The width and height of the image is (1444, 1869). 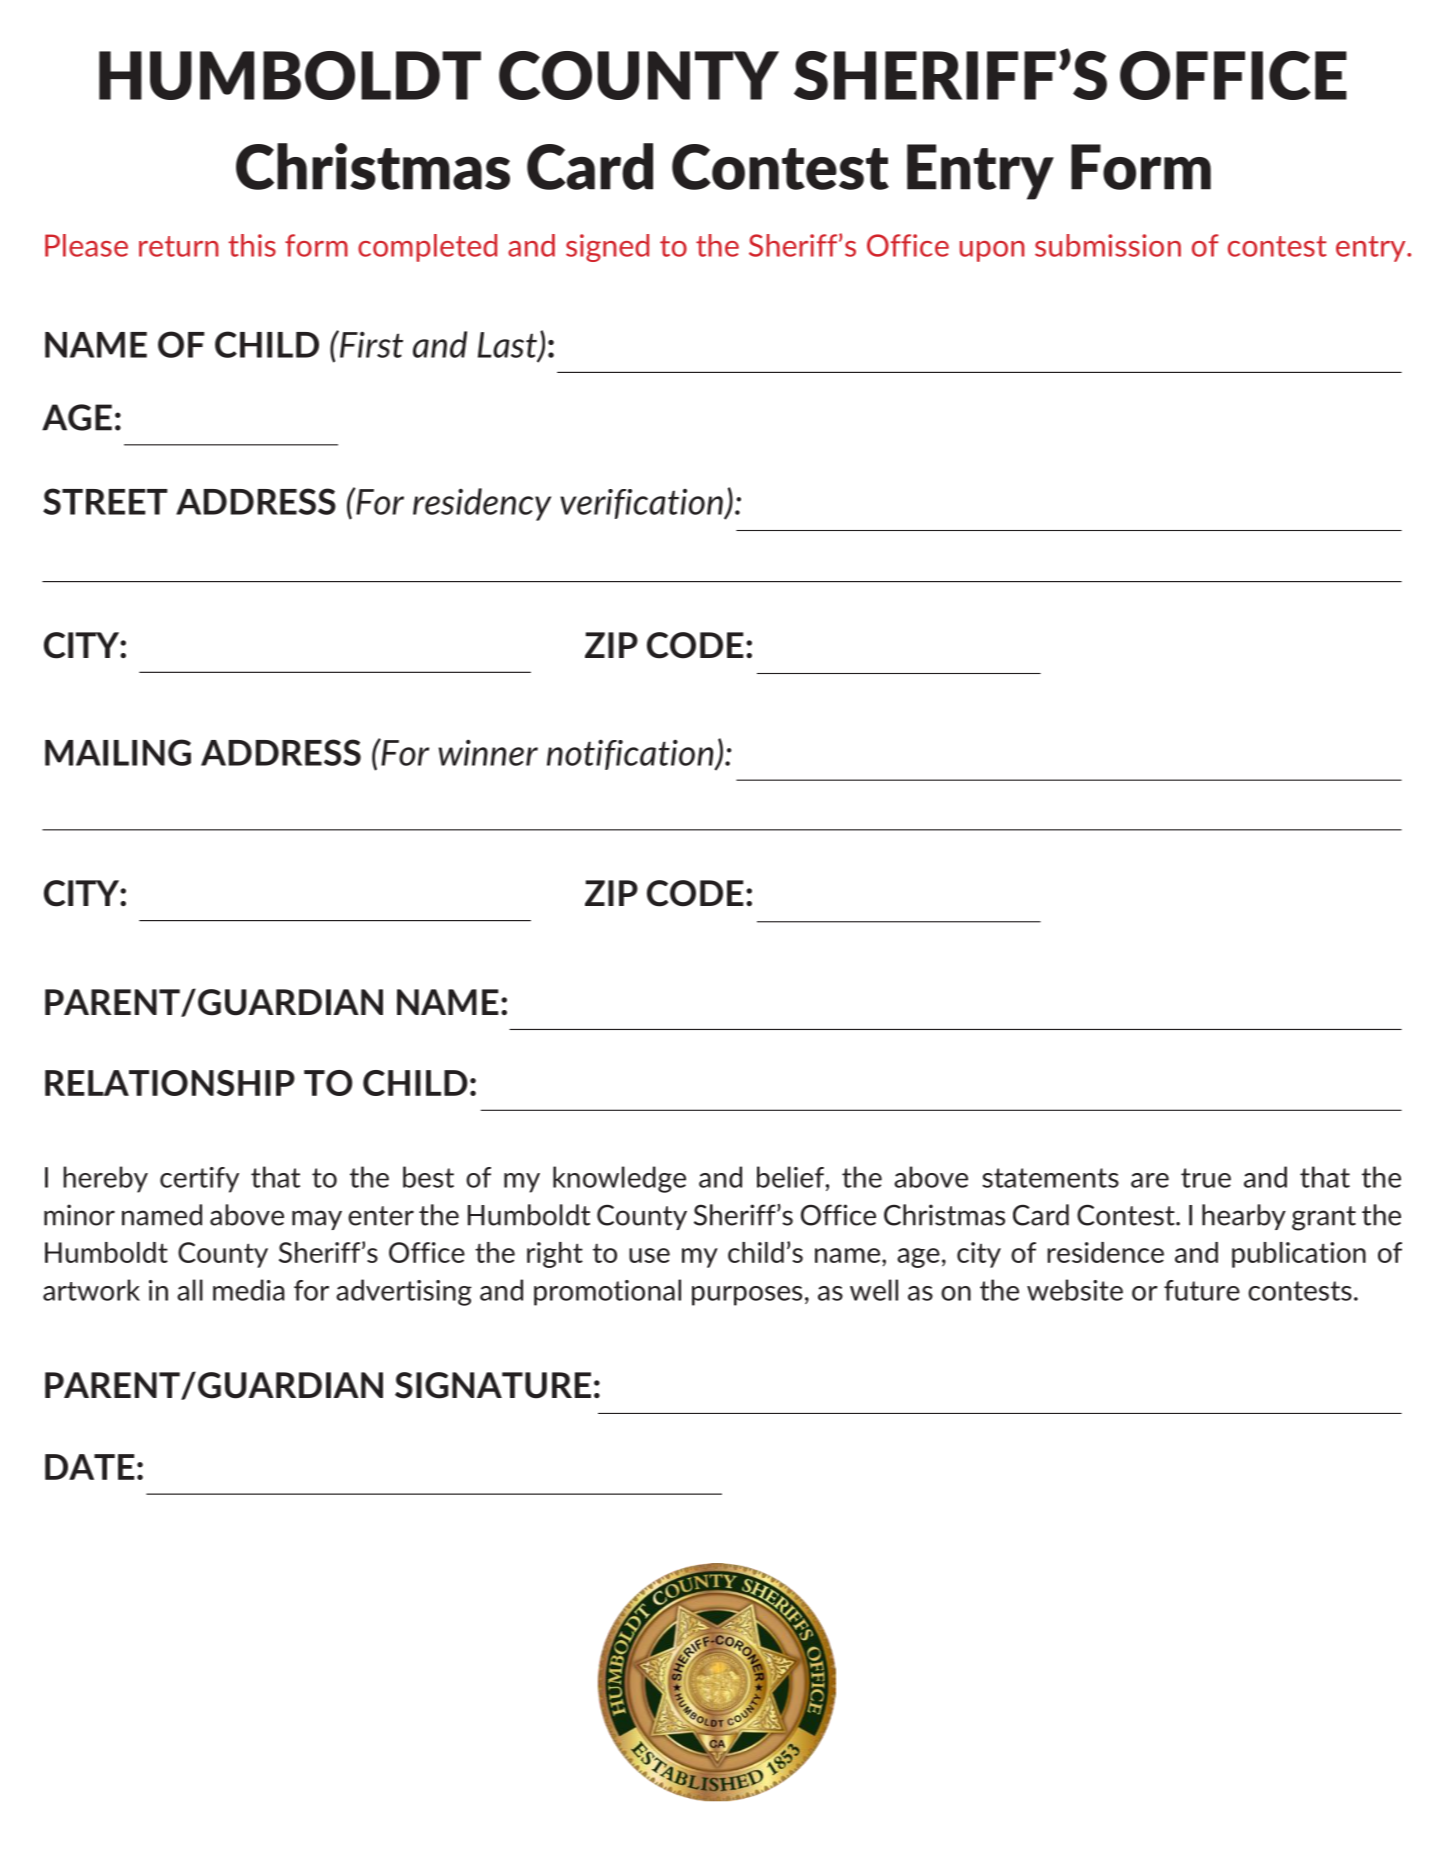 I want to click on verification, so click(x=642, y=504).
